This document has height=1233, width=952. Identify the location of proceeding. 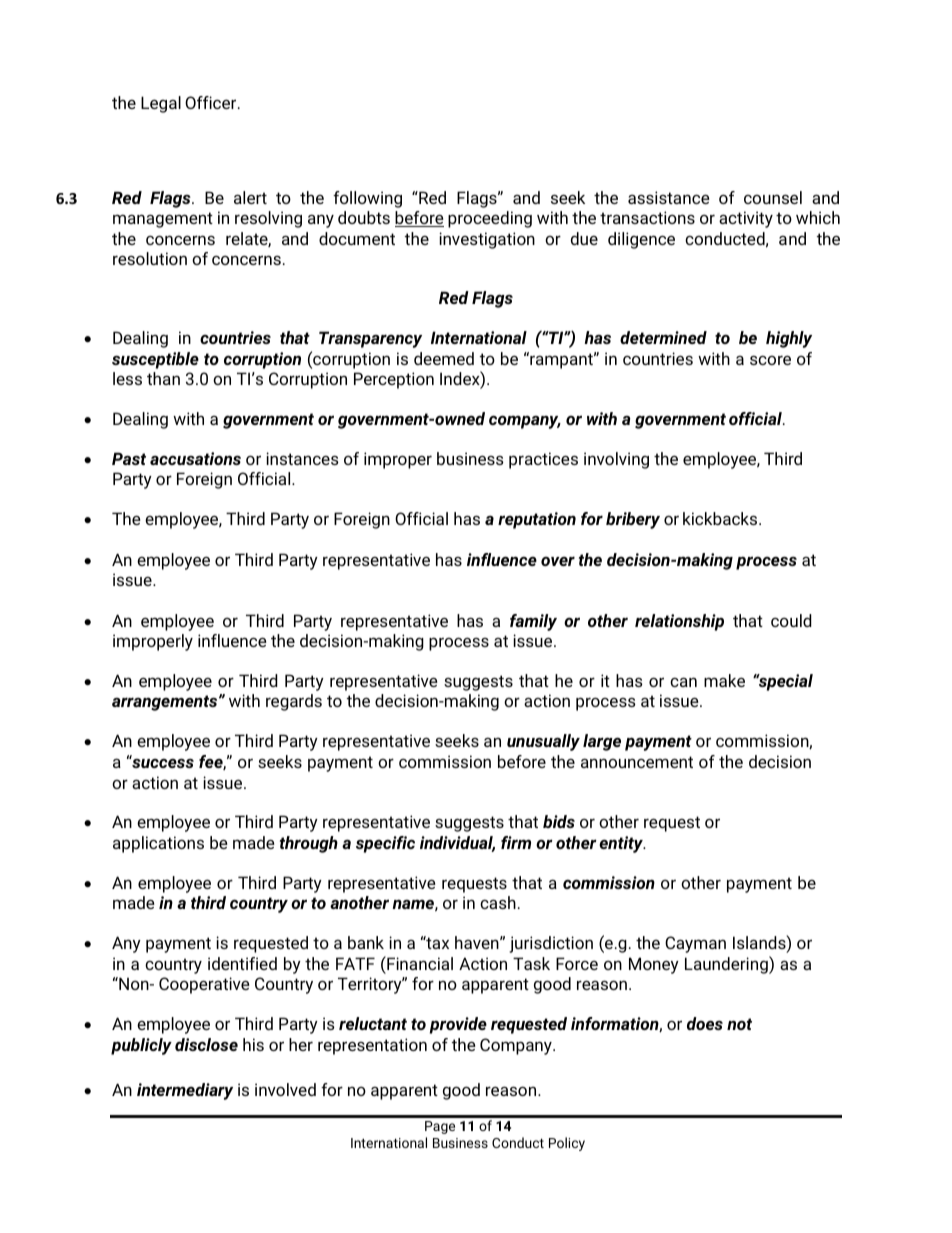
(490, 219).
